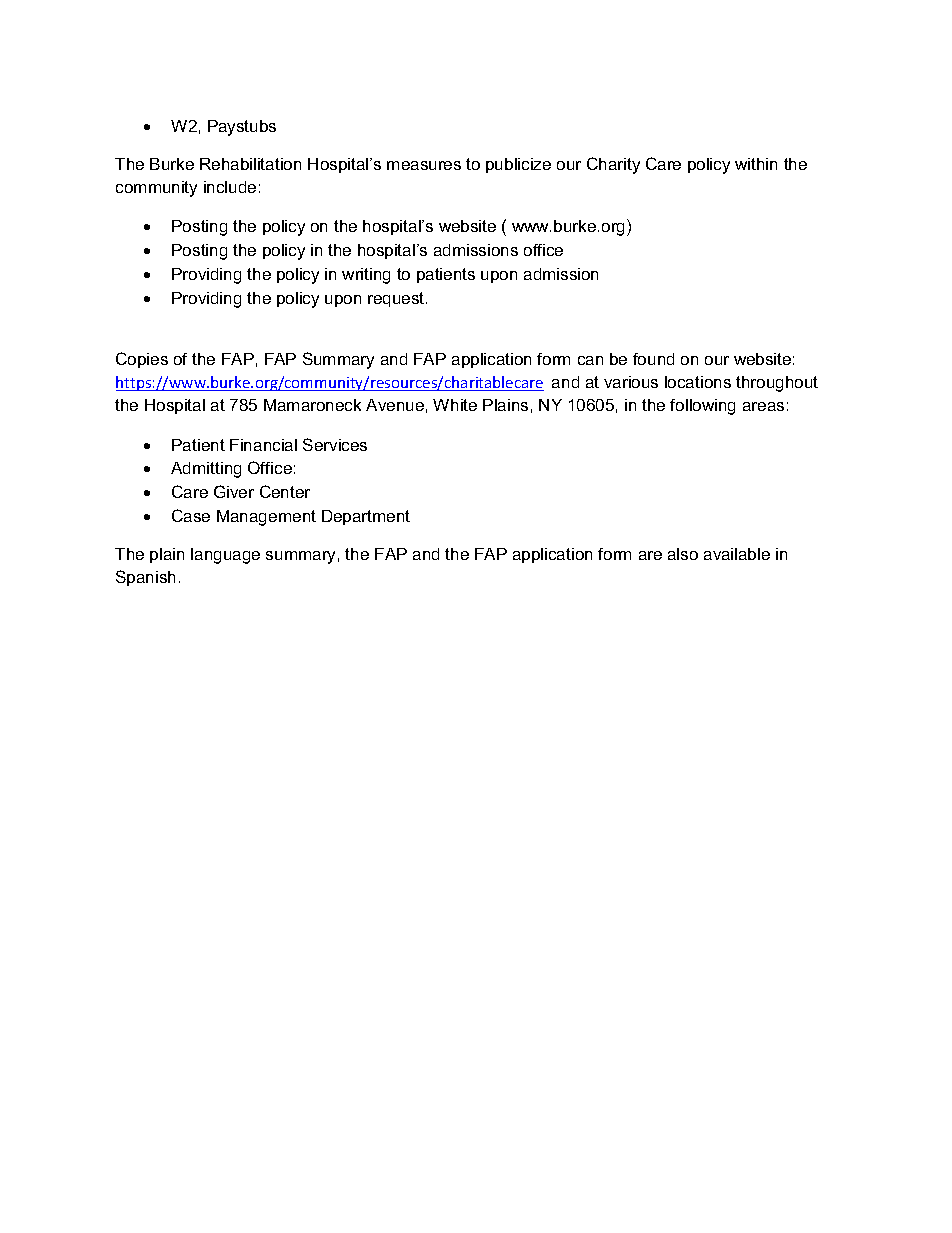  Describe the element at coordinates (142, 360) in the screenshot. I see `Copies` at that location.
